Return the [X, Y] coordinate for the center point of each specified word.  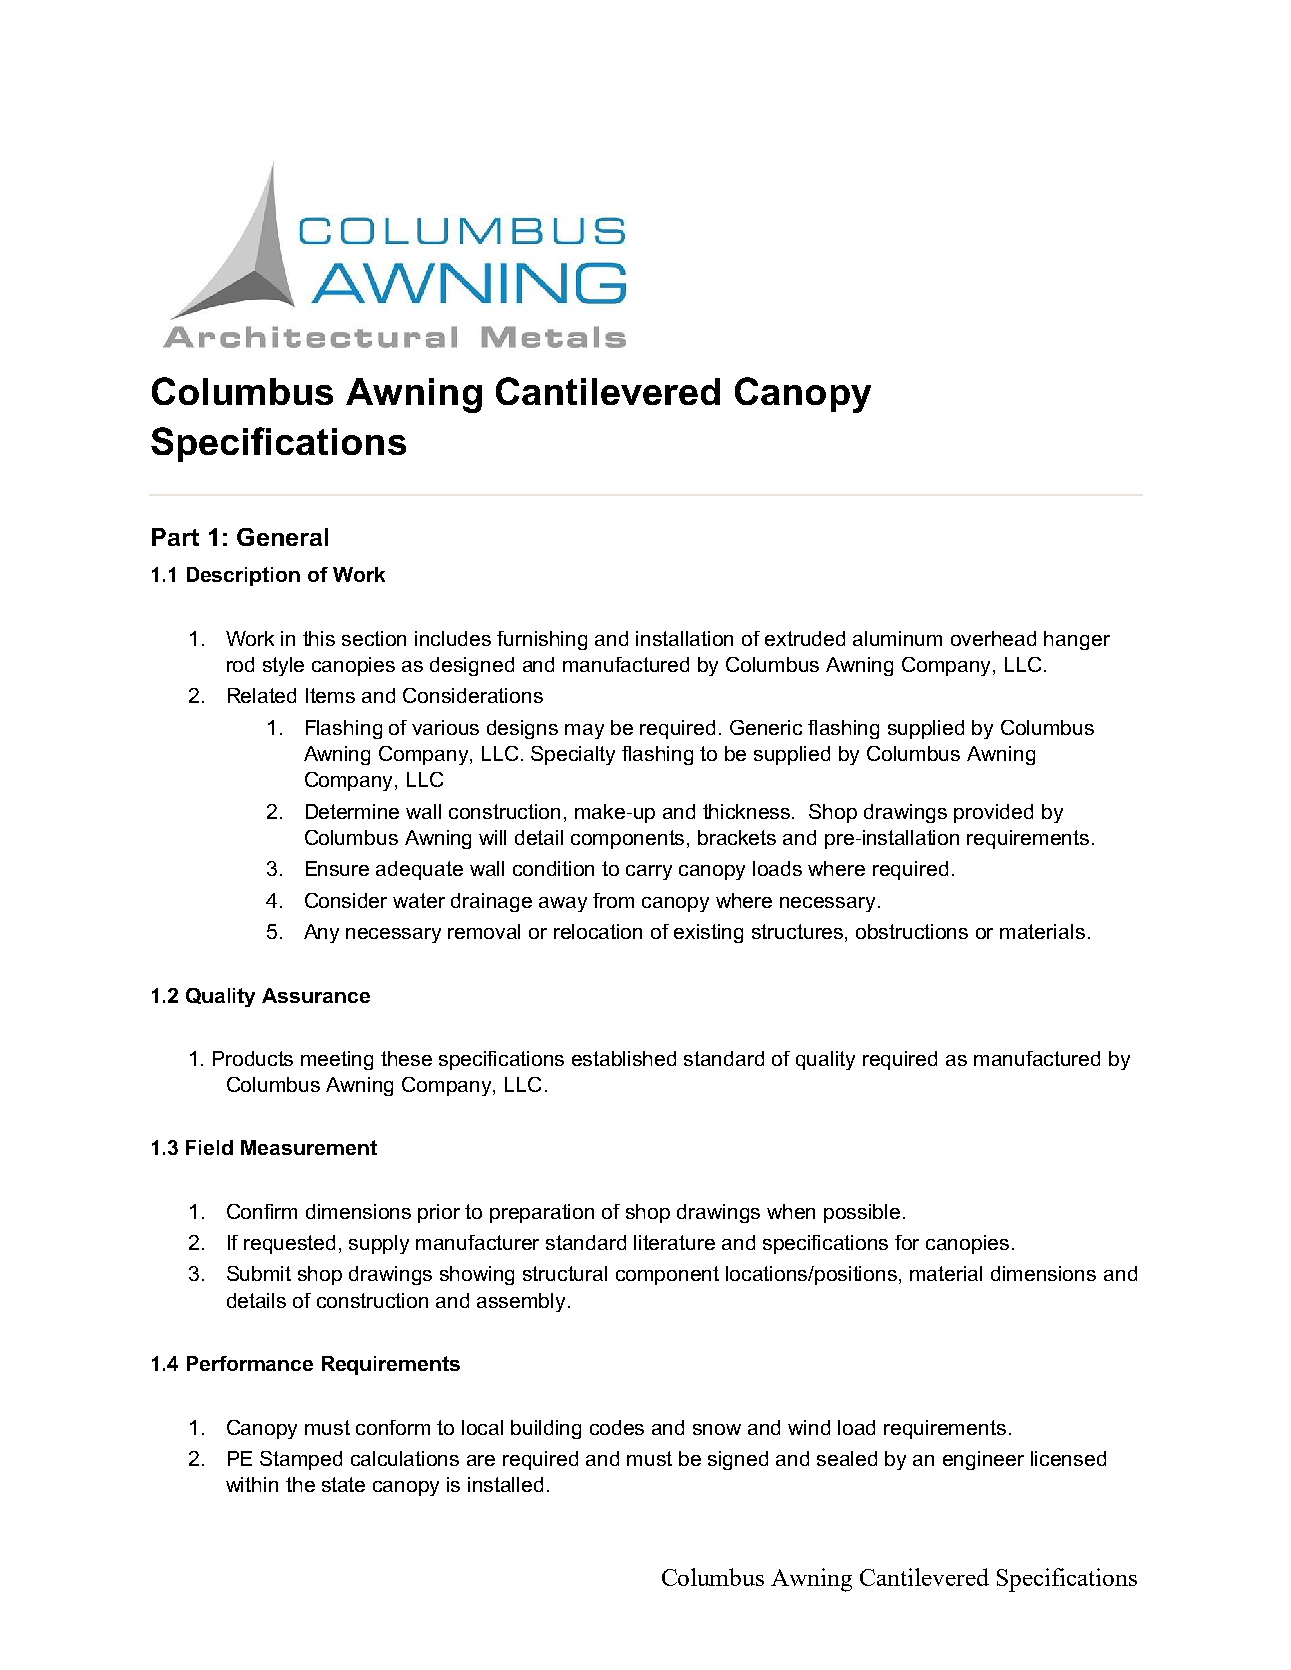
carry [649, 872]
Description [243, 576]
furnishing [542, 640]
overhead [993, 638]
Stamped [301, 1460]
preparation [542, 1213]
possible [862, 1213]
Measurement [309, 1147]
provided [993, 813]
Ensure [337, 868]
